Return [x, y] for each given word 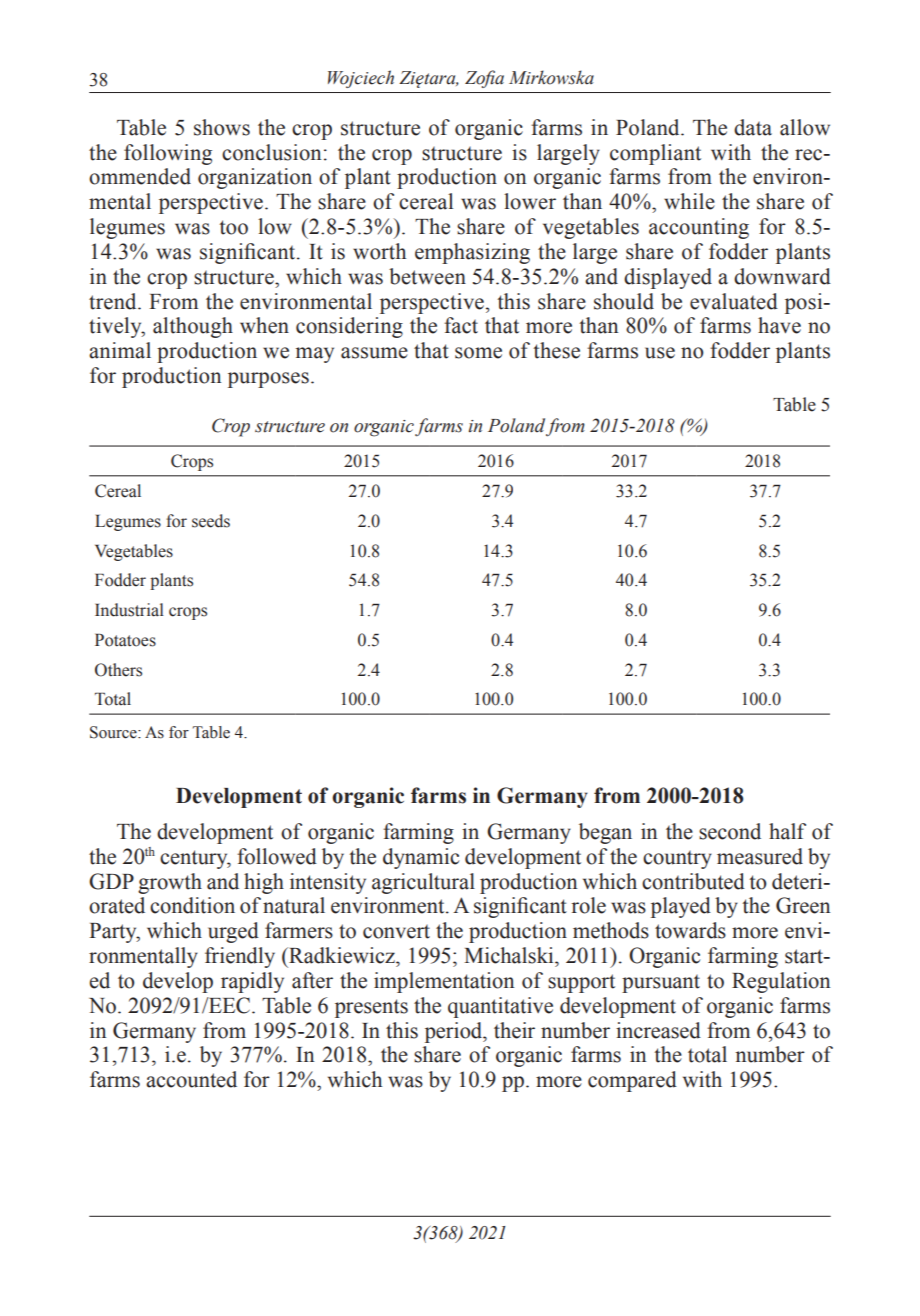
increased [658, 1030]
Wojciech [361, 79]
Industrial [129, 610]
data [753, 127]
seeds [211, 521]
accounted [191, 1079]
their [514, 1030]
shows [222, 127]
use [660, 353]
